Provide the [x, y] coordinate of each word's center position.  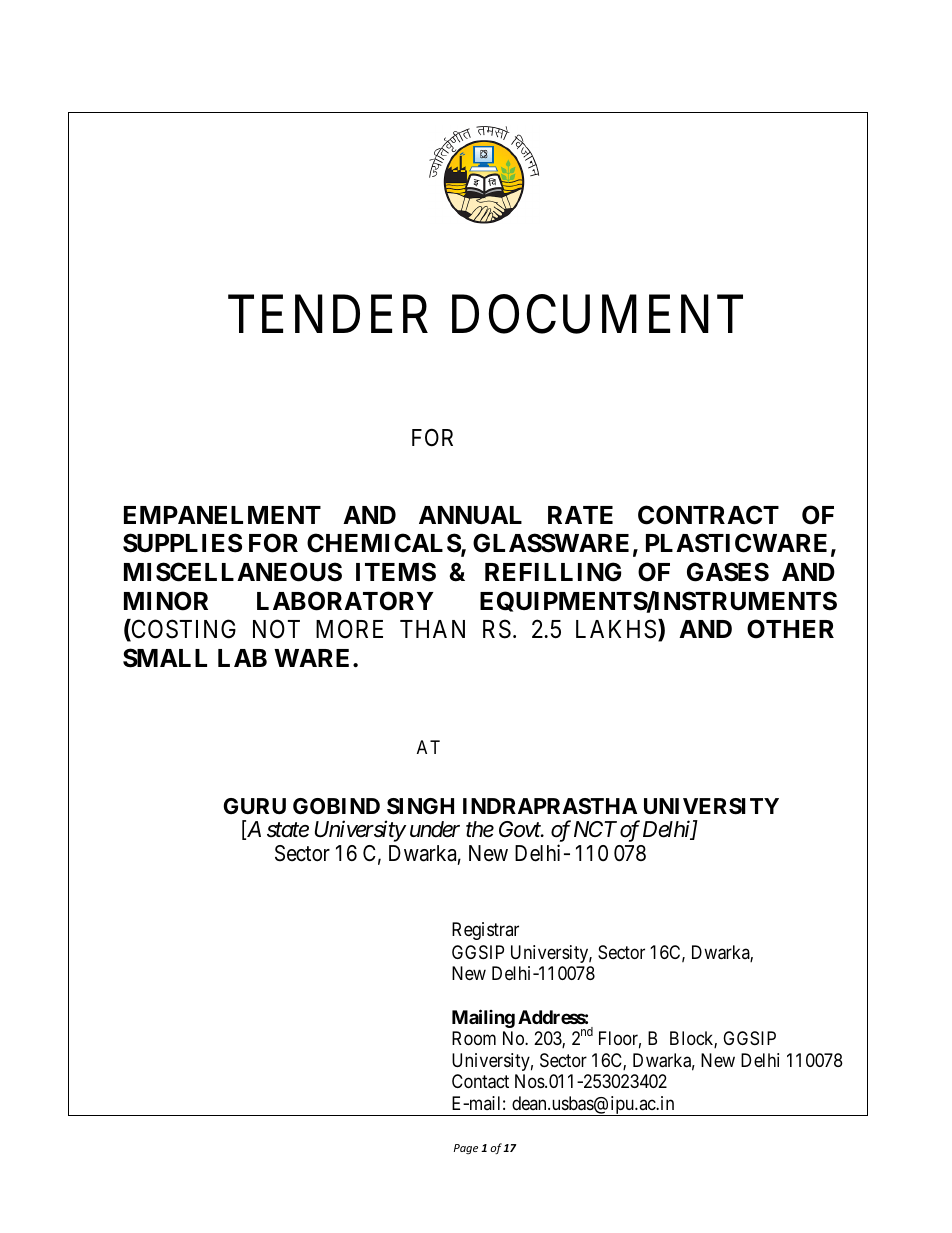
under [435, 829]
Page [466, 1149]
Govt [521, 829]
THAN [432, 629]
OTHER [790, 629]
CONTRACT [708, 515]
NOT [276, 629]
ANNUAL [470, 515]
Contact [480, 1081]
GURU [254, 806]
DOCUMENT [597, 314]
